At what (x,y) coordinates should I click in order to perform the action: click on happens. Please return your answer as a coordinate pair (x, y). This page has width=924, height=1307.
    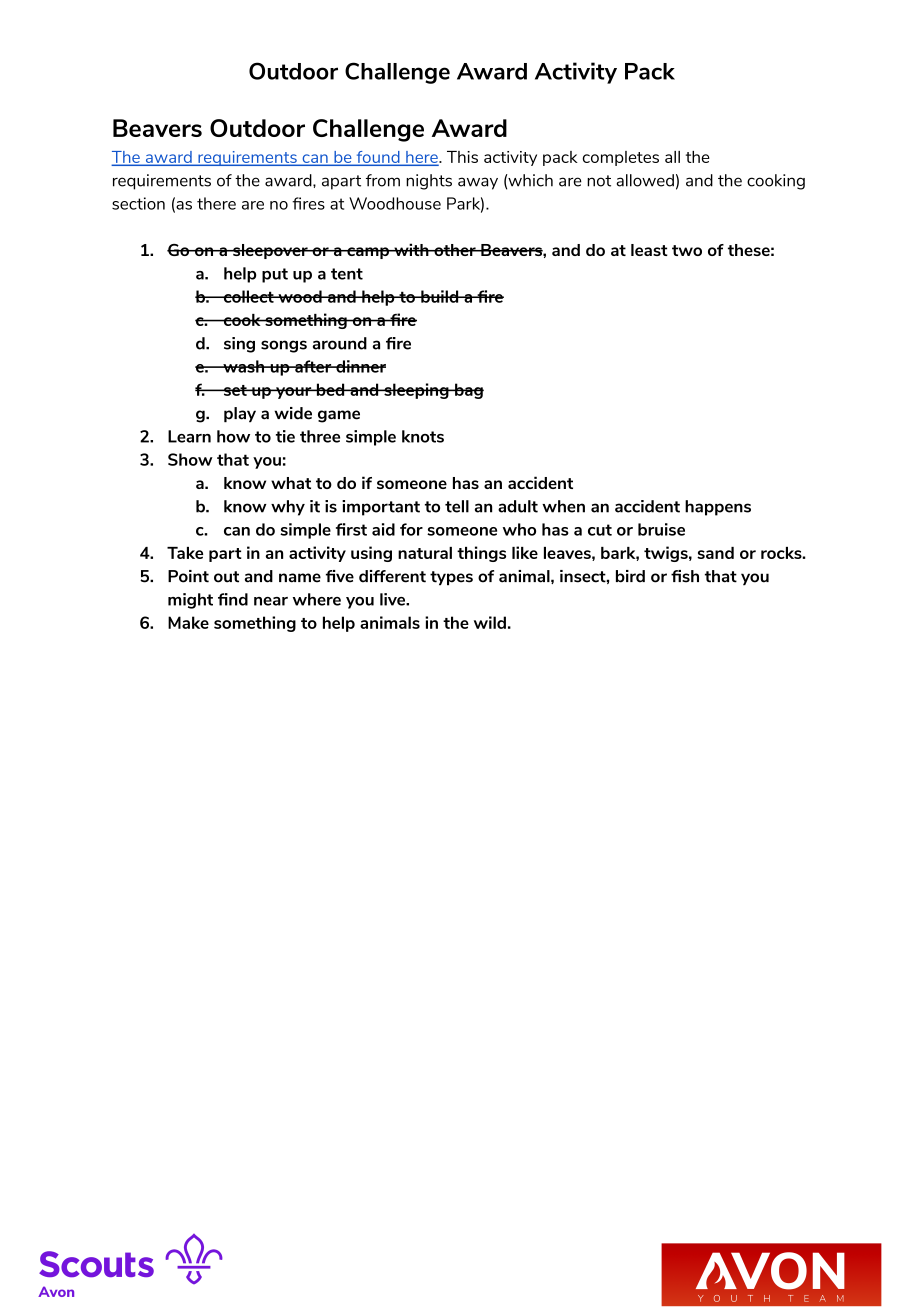
    Looking at the image, I should click on (718, 508).
